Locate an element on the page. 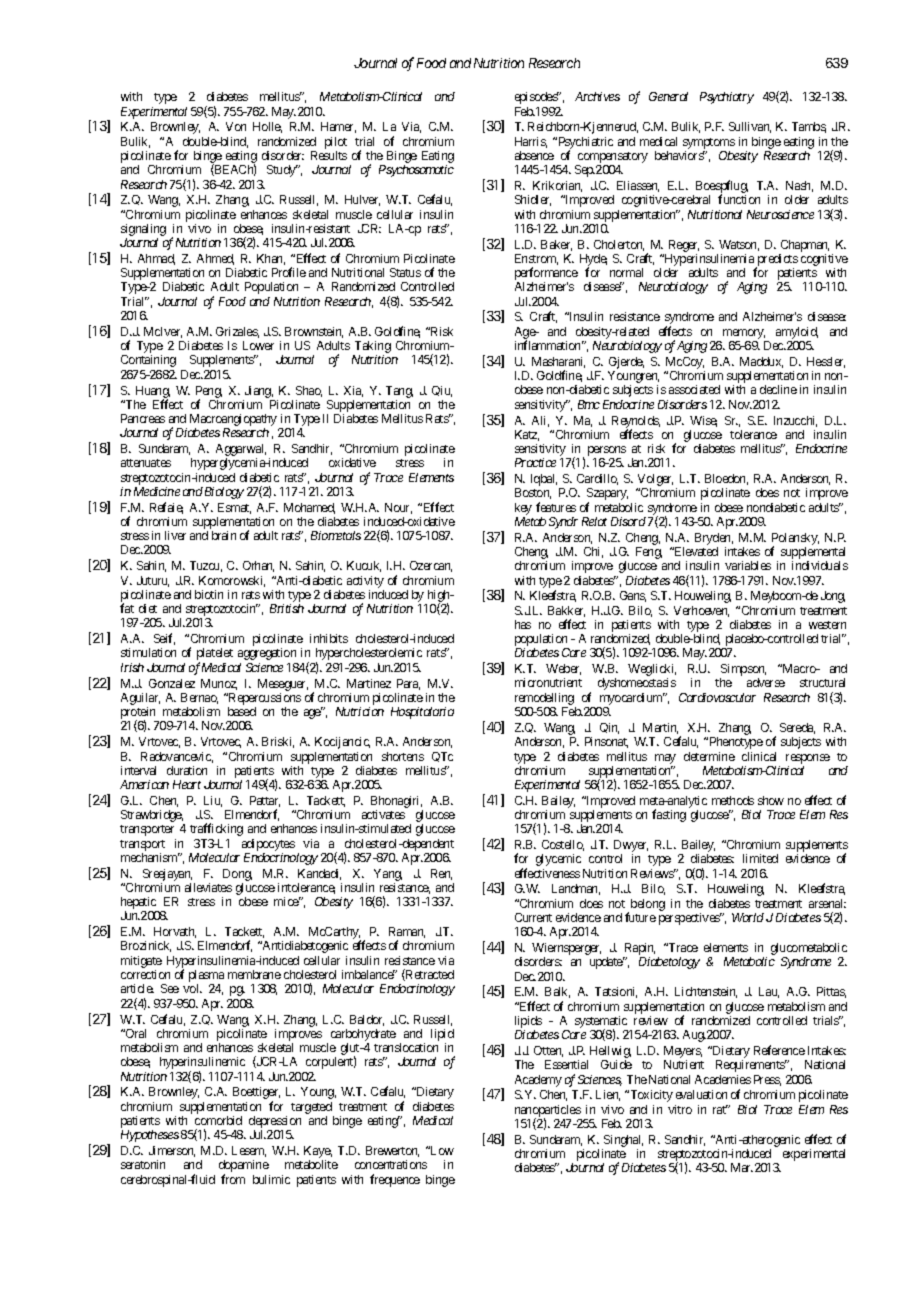 The image size is (924, 1308). evaluation is located at coordinates (701, 1094).
